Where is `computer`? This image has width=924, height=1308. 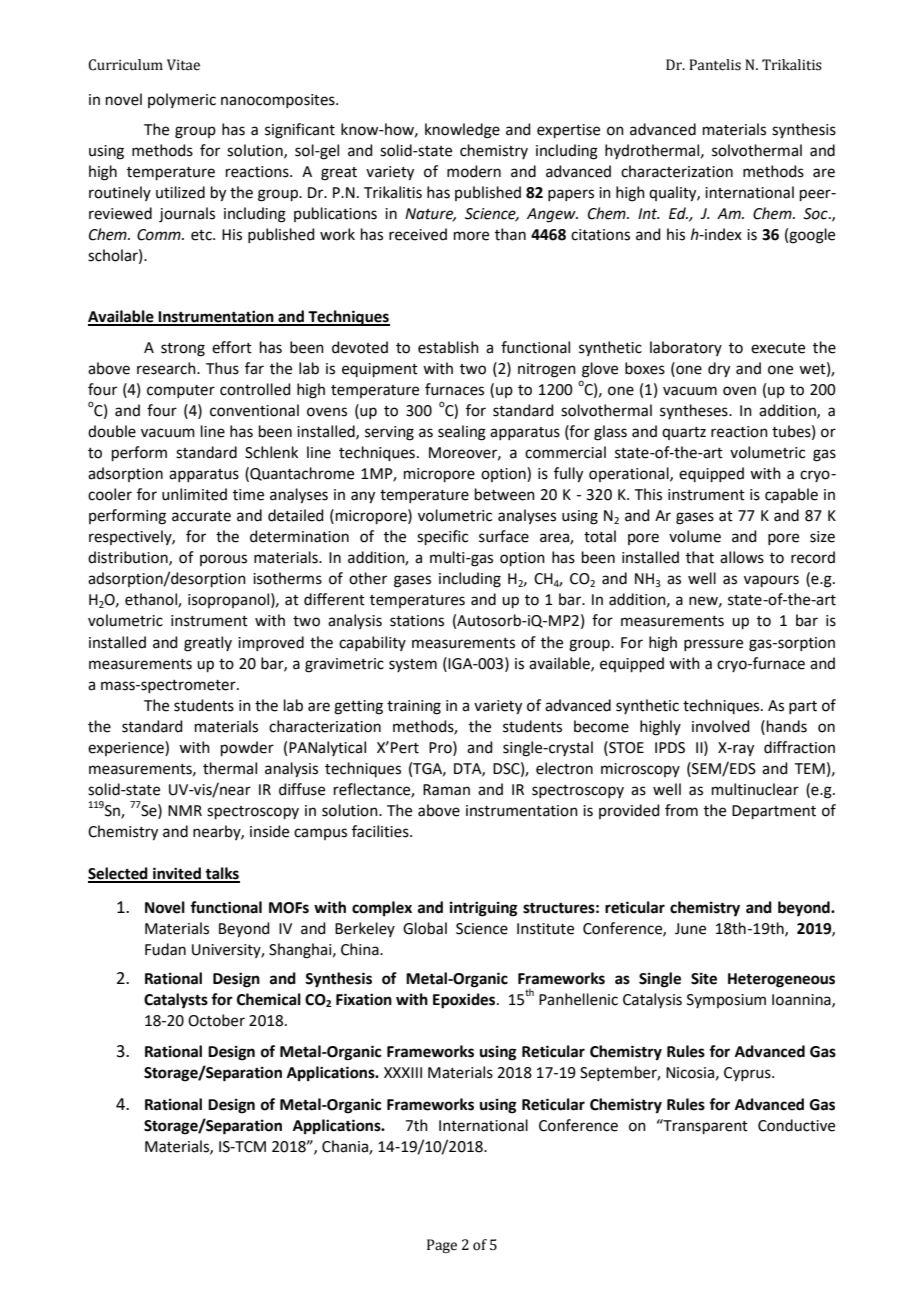
computer is located at coordinates (181, 391).
